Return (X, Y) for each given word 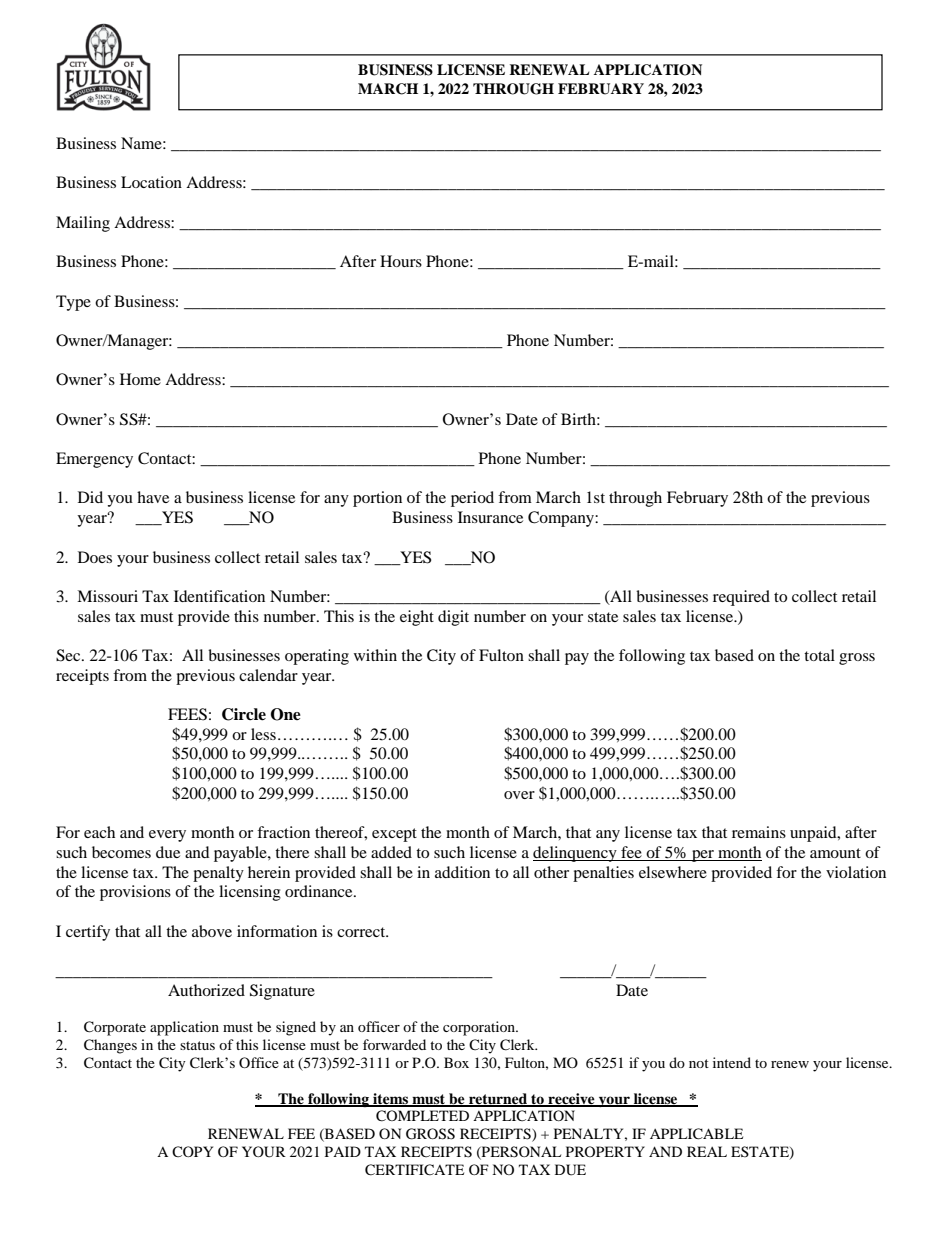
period (472, 499)
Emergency (94, 460)
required (741, 598)
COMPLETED (422, 1116)
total (819, 655)
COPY (192, 1151)
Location (151, 182)
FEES (187, 714)
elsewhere (673, 872)
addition (462, 872)
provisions (135, 893)
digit (453, 618)
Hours (401, 261)
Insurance (490, 517)
